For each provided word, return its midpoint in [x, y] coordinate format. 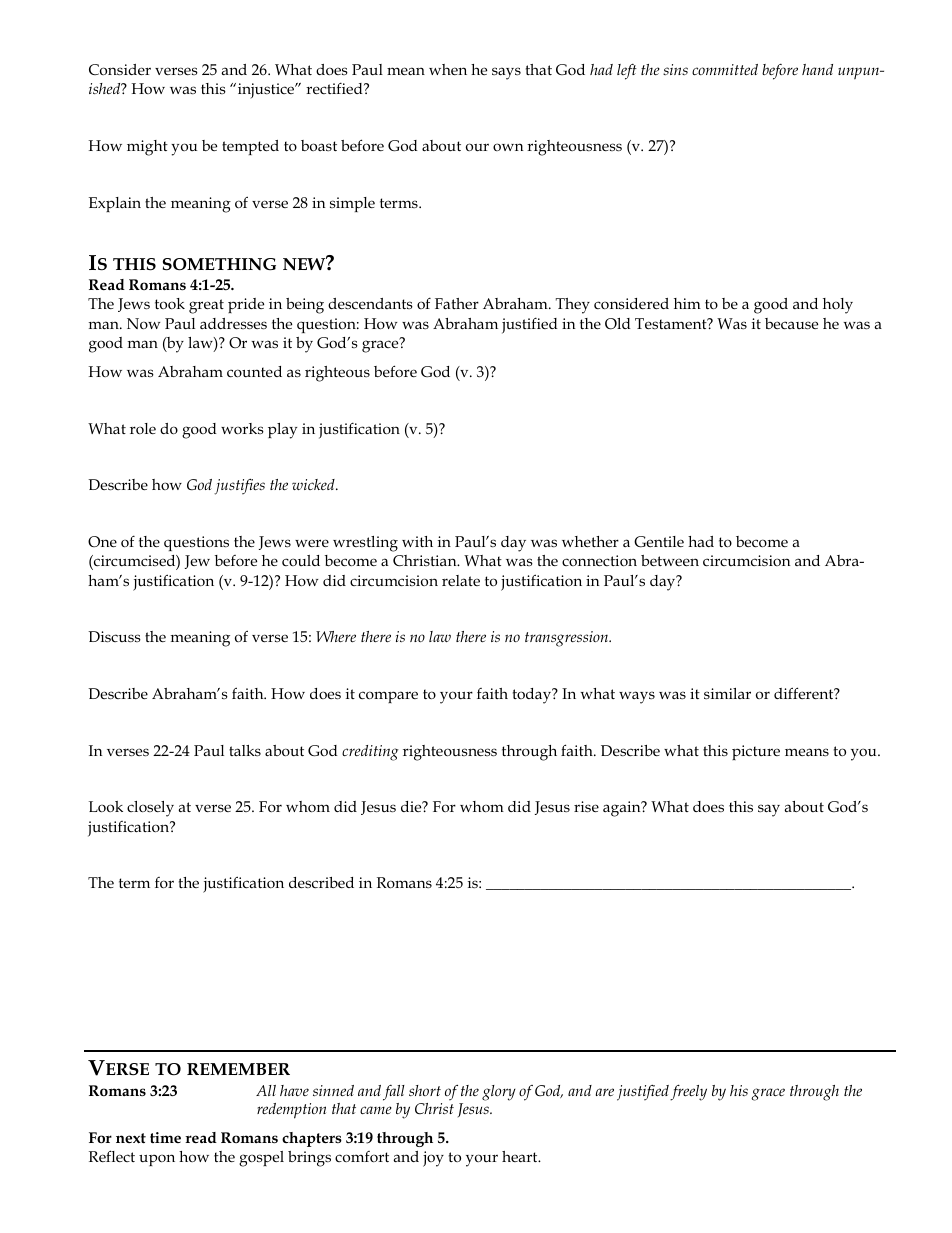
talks [245, 750]
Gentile [659, 542]
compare [388, 697]
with [417, 541]
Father [457, 303]
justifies [239, 487]
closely [150, 809]
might [147, 148]
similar [727, 693]
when [448, 69]
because [791, 324]
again [623, 809]
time [165, 1137]
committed [725, 69]
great [206, 306]
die [412, 806]
